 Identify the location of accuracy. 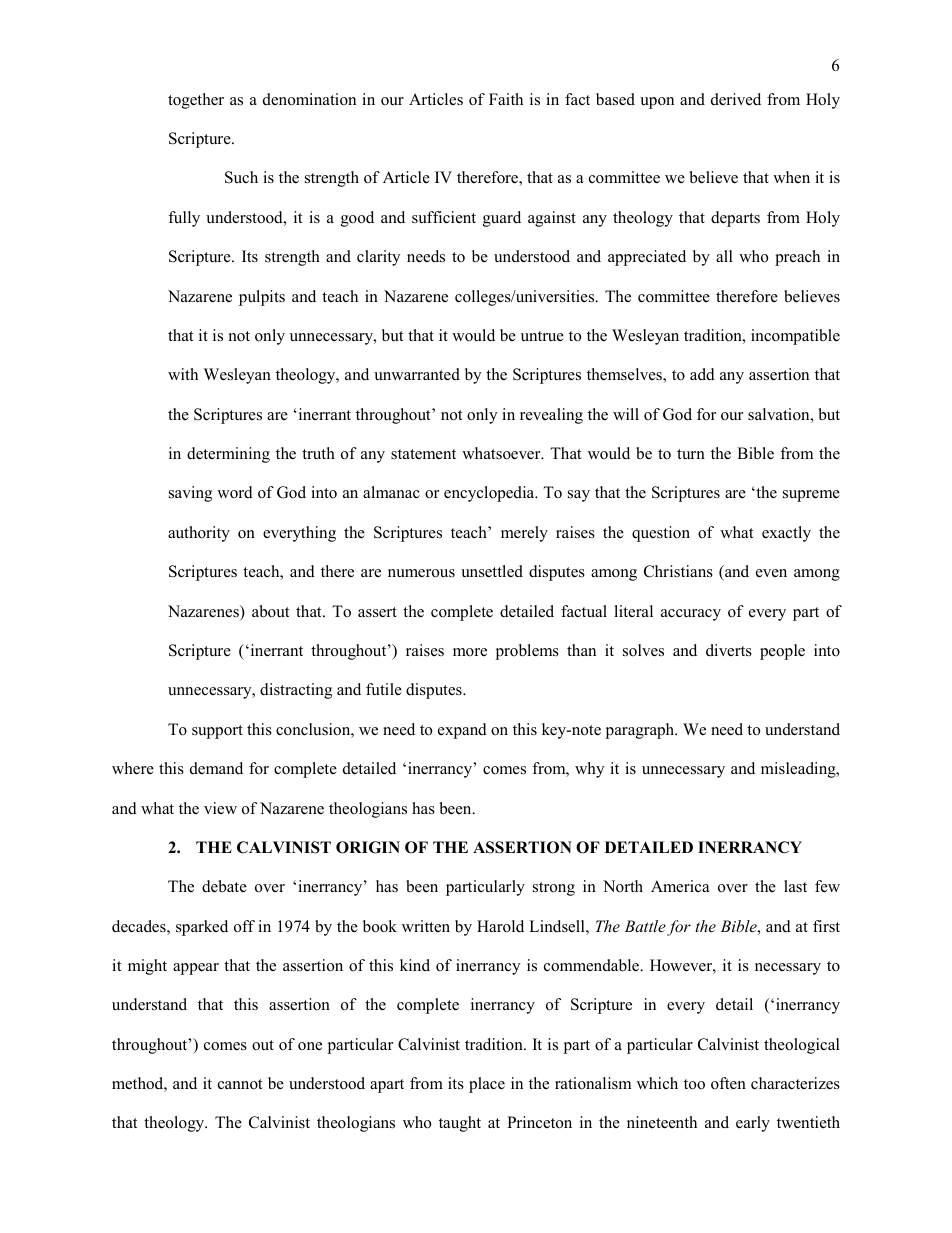
(691, 615).
